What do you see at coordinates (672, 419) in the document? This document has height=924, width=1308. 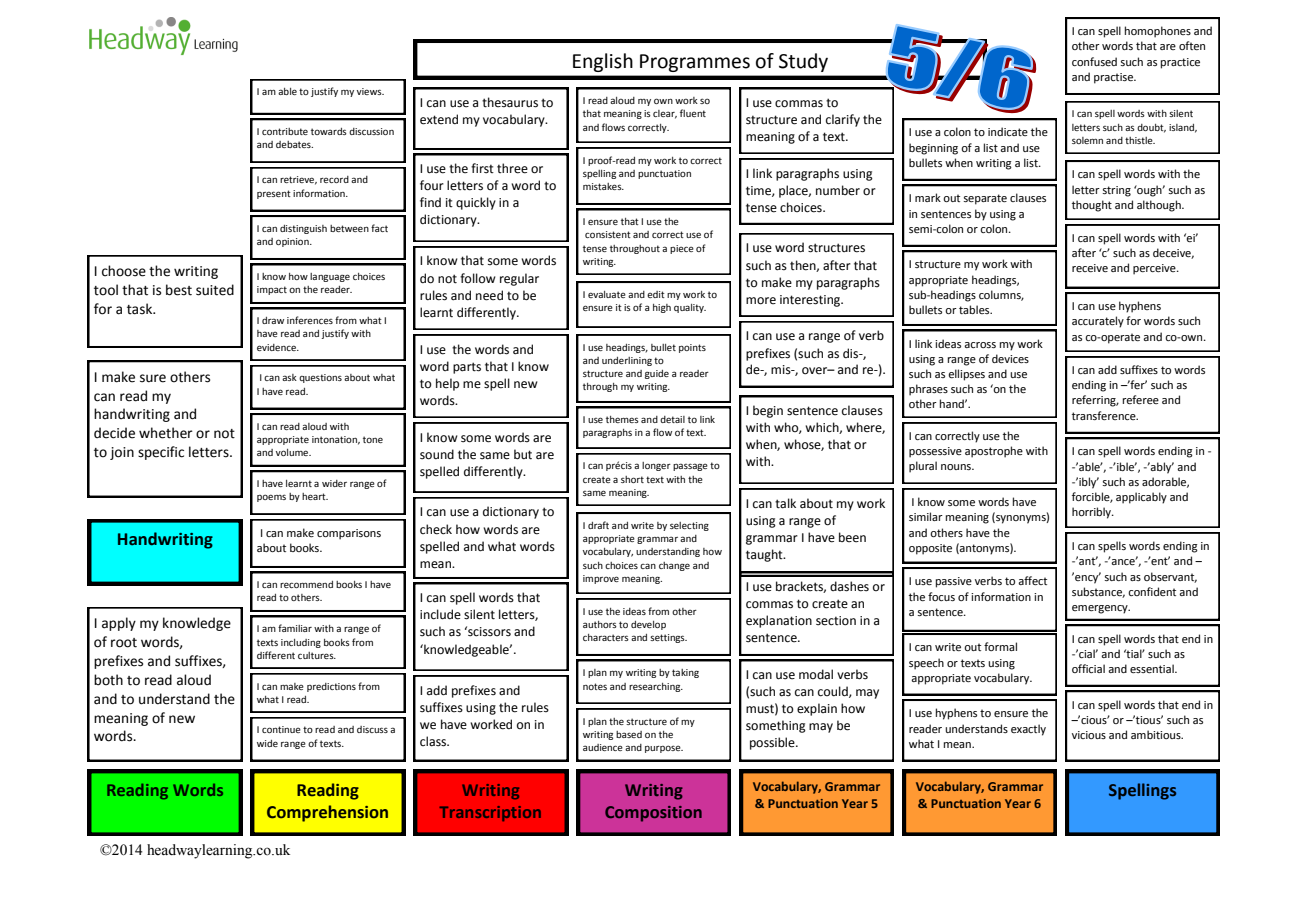 I see `detail` at bounding box center [672, 419].
